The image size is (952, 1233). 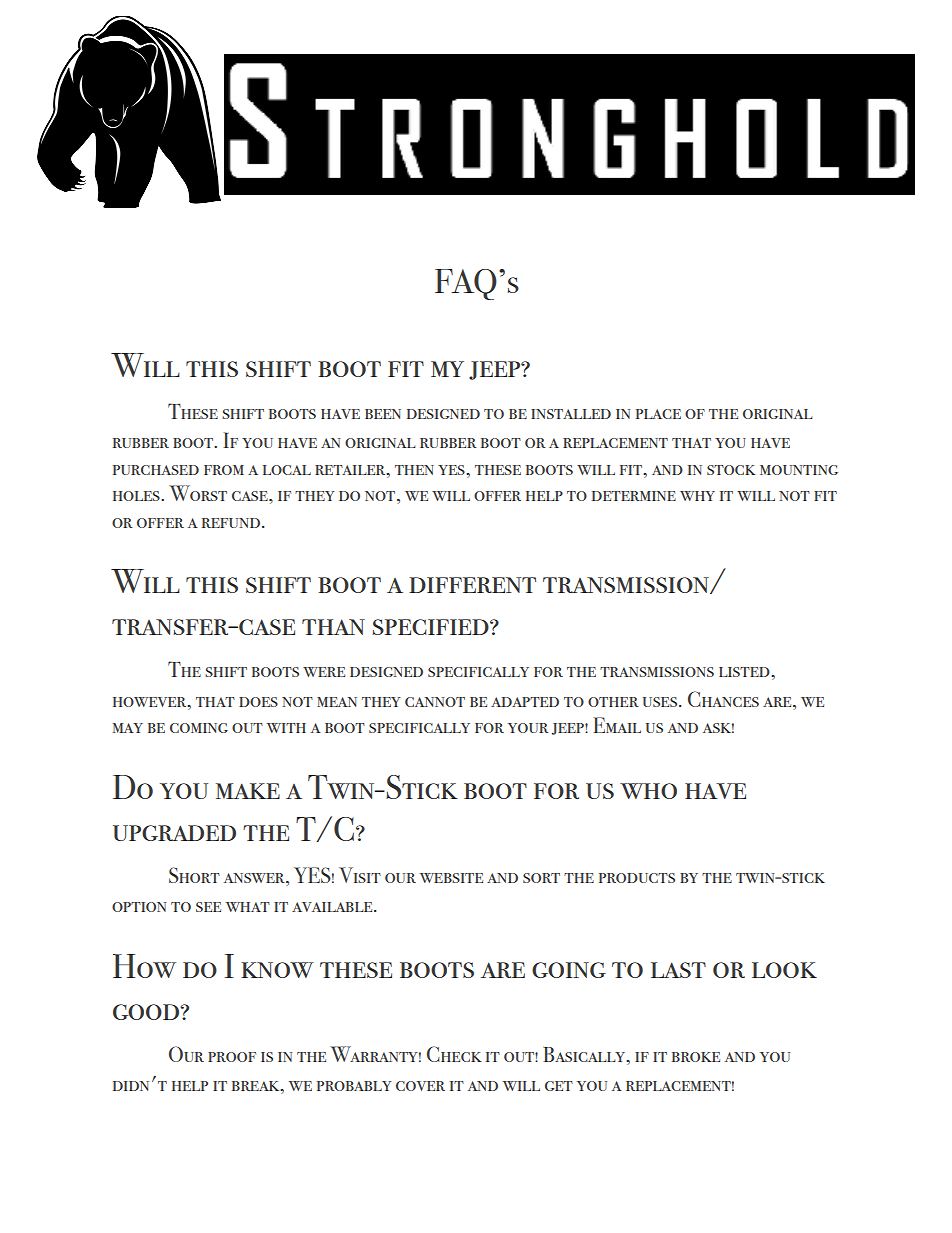 I want to click on Chances, so click(x=723, y=699).
